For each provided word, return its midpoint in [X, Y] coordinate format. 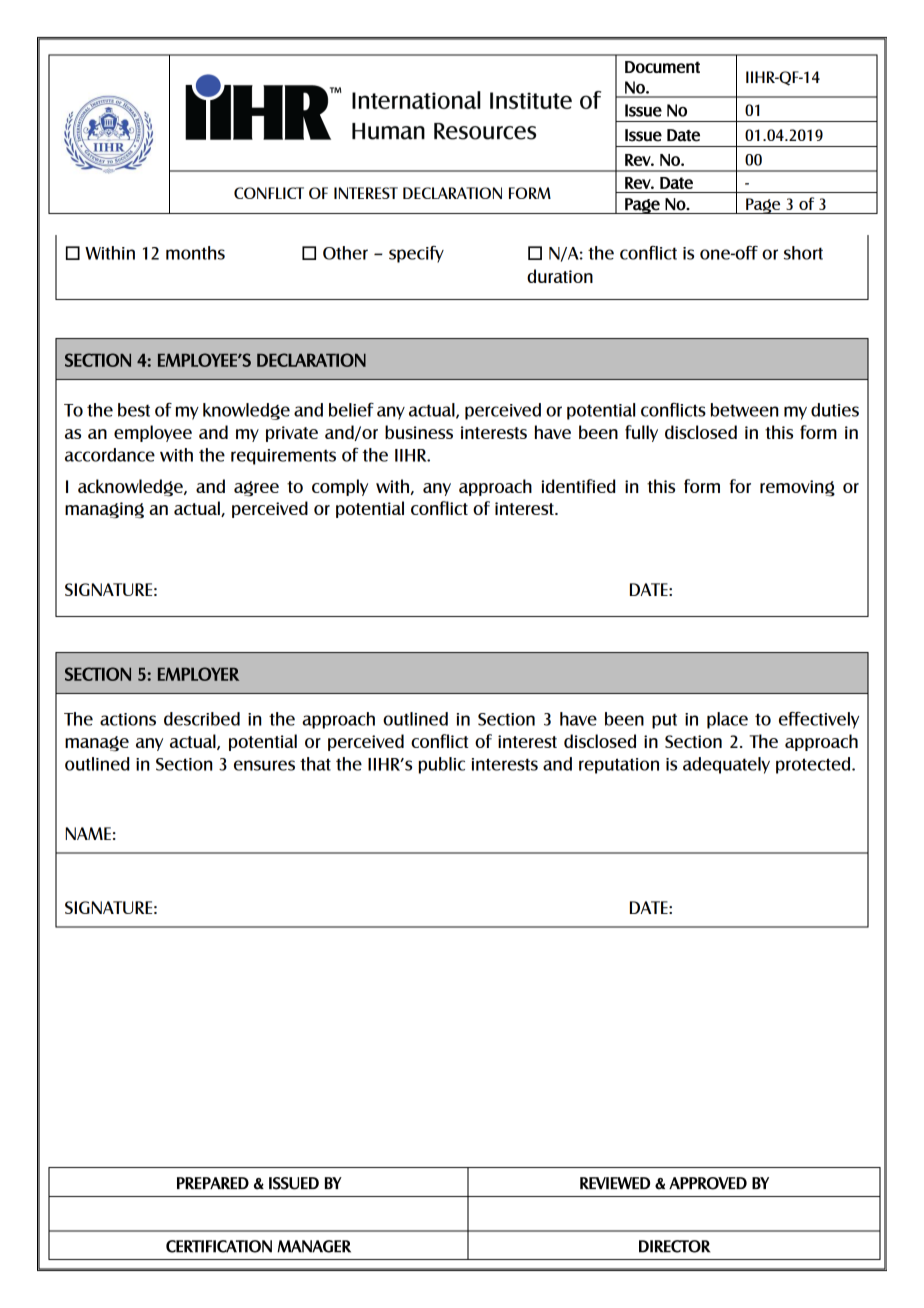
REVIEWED [615, 1183]
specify [416, 254]
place [727, 720]
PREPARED [213, 1183]
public [442, 765]
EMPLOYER [198, 674]
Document [662, 67]
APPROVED [708, 1183]
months [195, 253]
